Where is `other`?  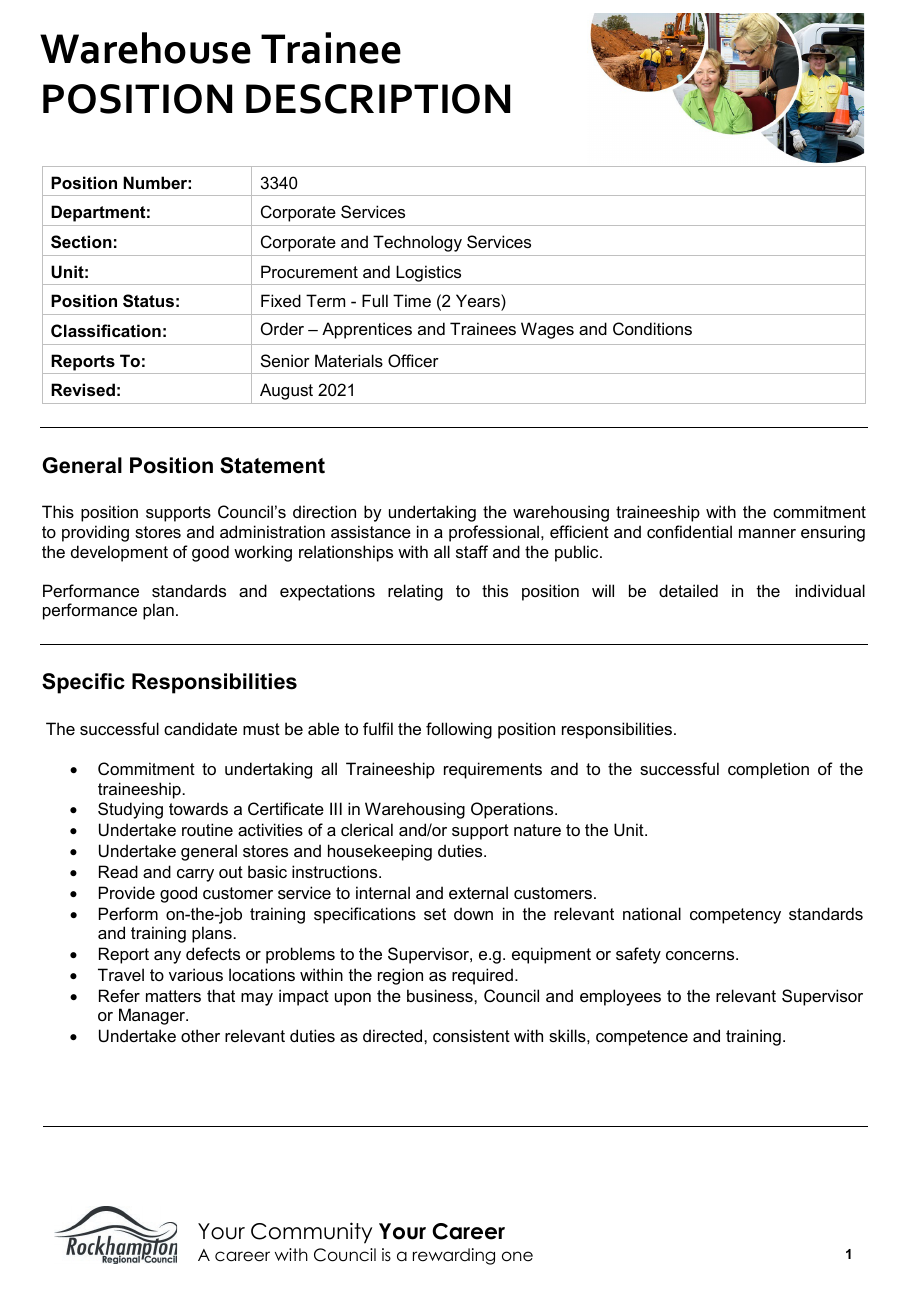
other is located at coordinates (200, 1035).
